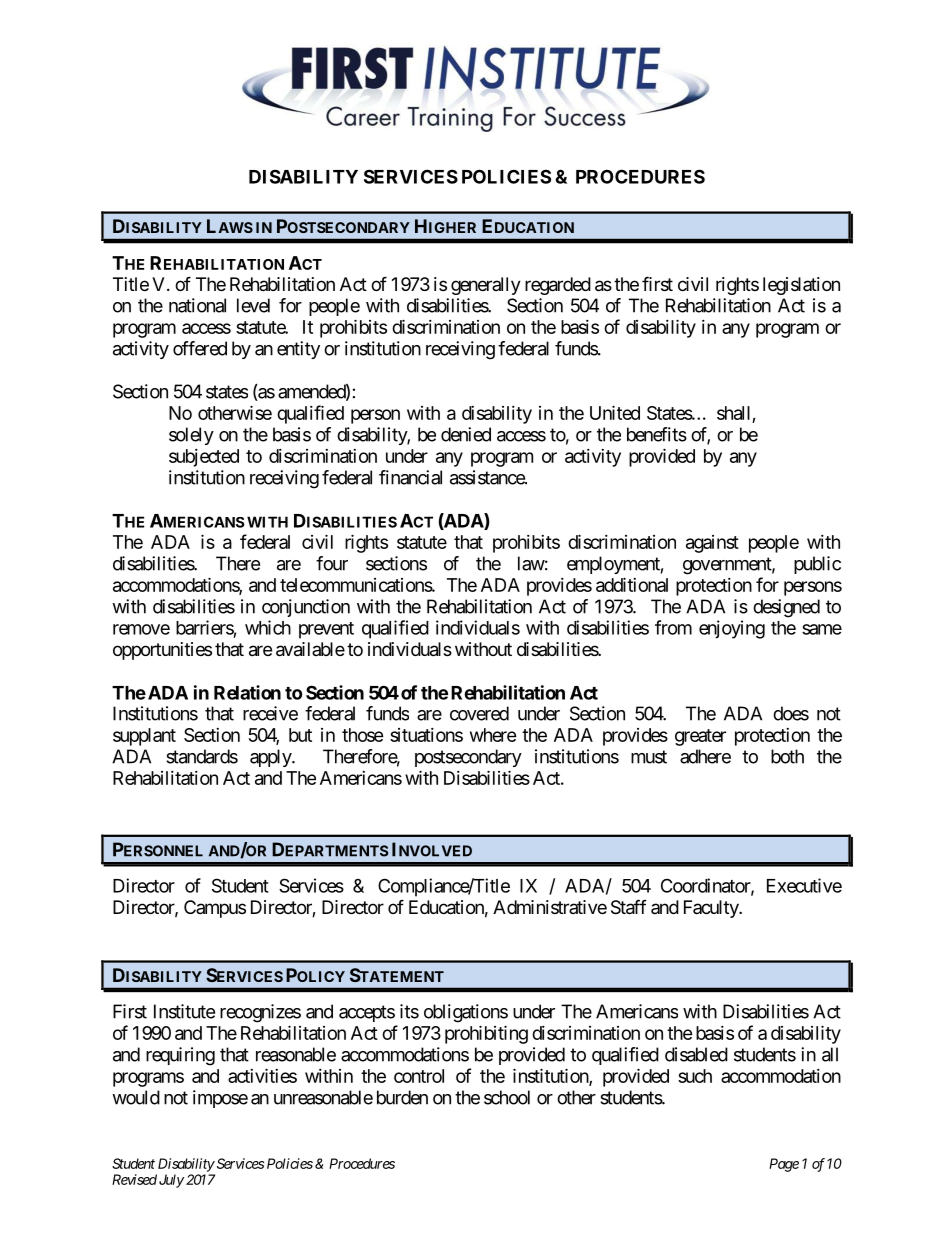 This screenshot has width=952, height=1233. I want to click on where, so click(493, 735).
